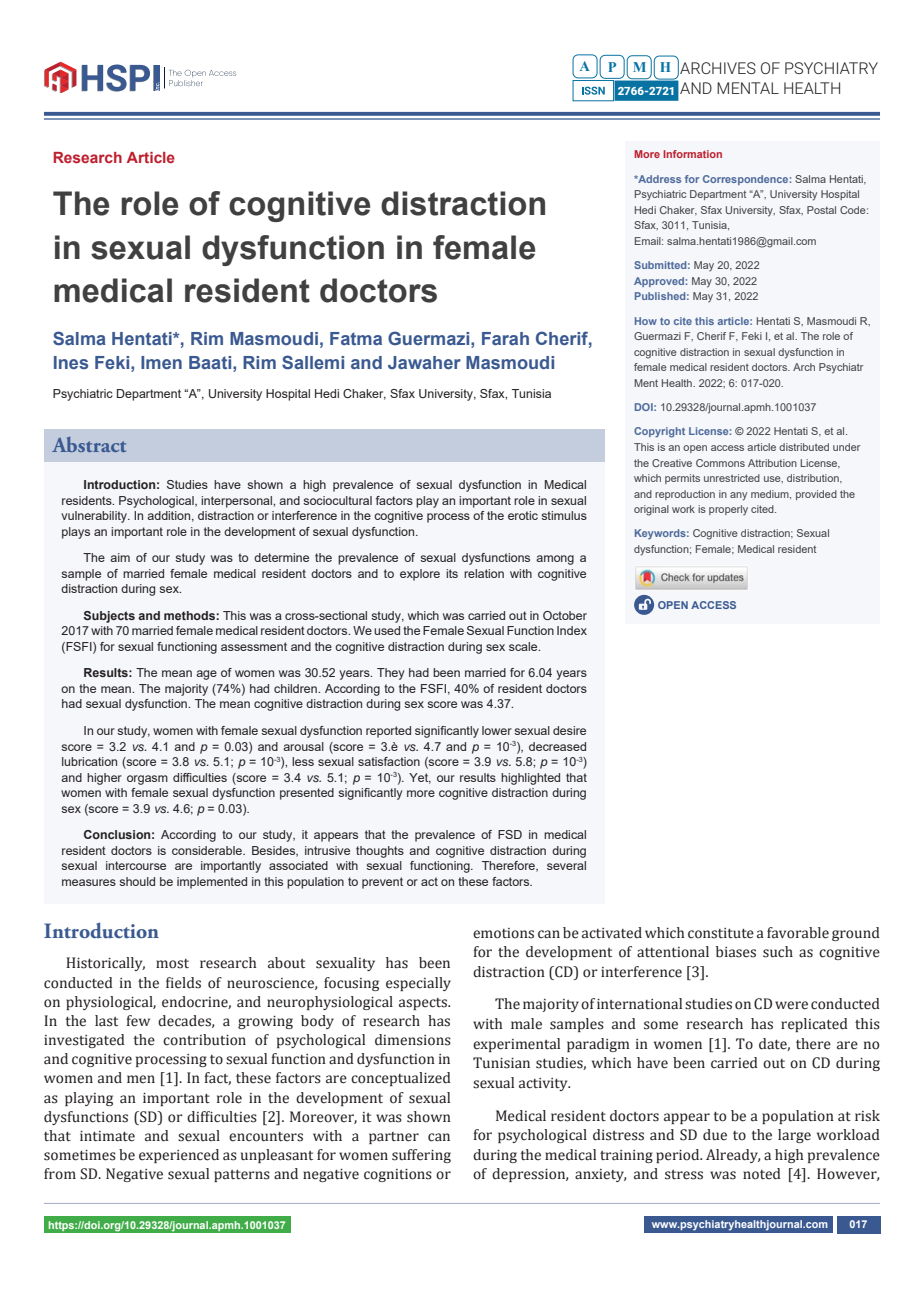 Image resolution: width=924 pixels, height=1308 pixels. I want to click on Ines, so click(71, 362).
